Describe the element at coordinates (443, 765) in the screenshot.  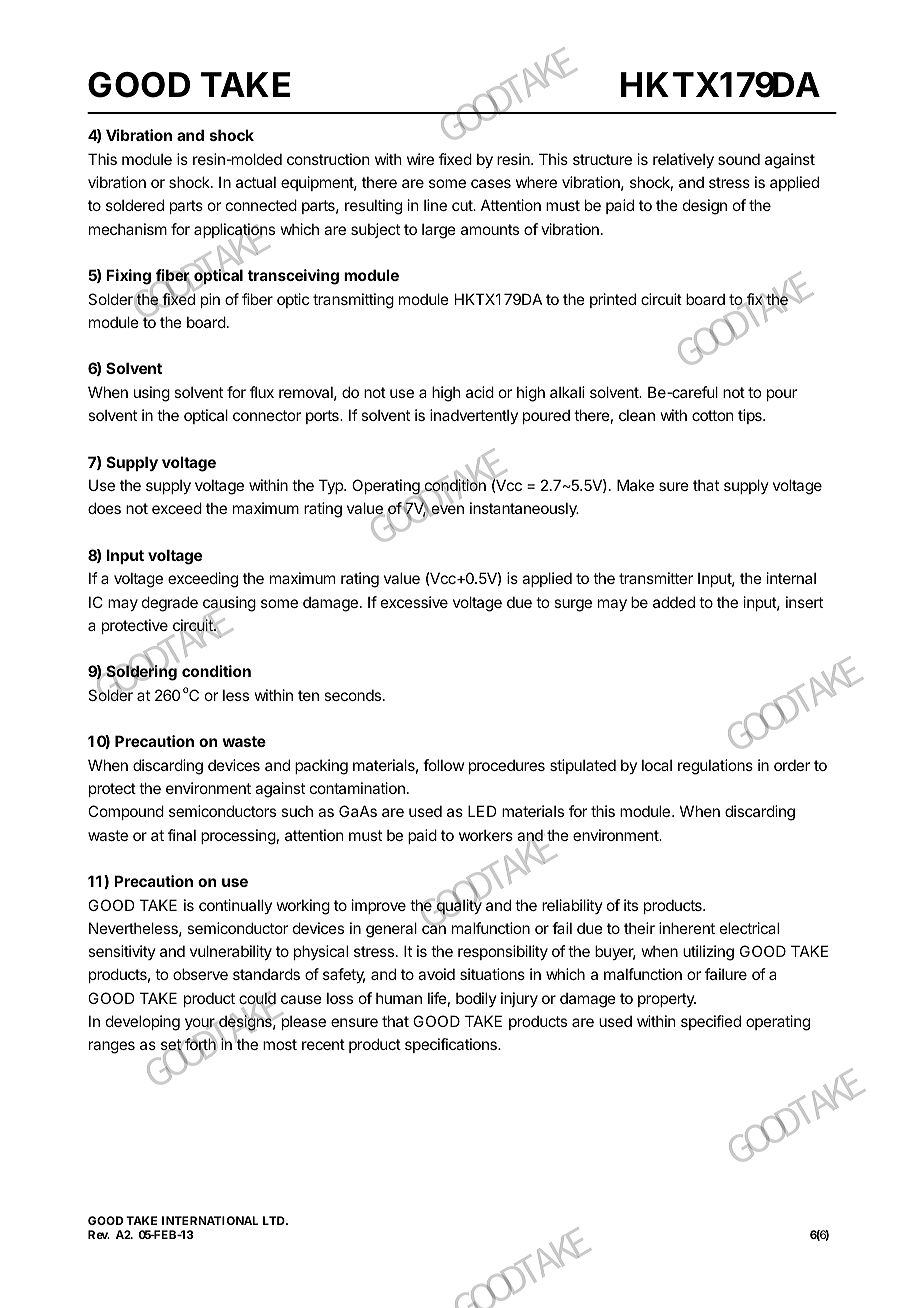
I see `follow` at that location.
